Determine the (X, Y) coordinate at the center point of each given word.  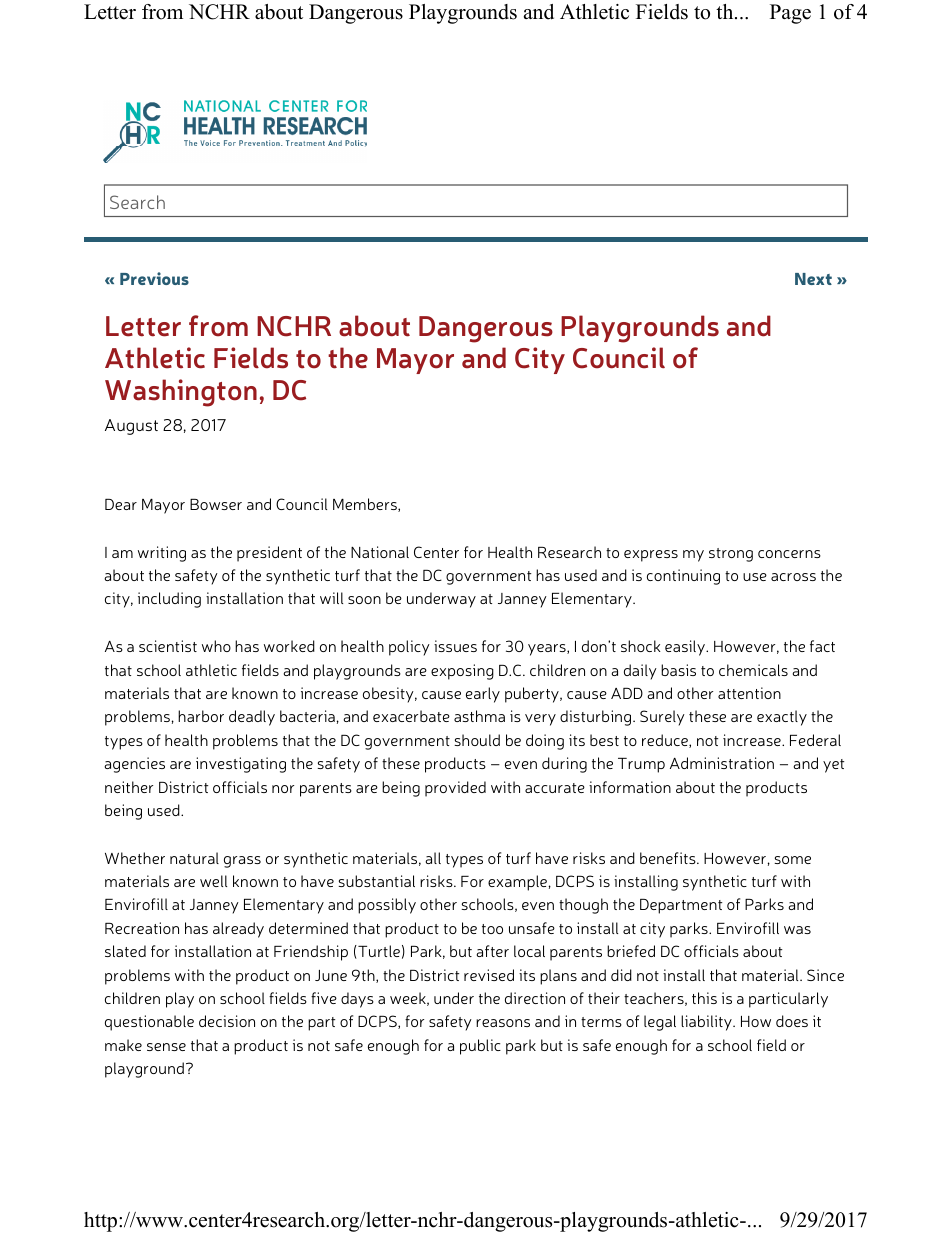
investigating (241, 765)
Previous (154, 278)
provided (455, 789)
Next (813, 279)
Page (790, 14)
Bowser (216, 504)
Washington (181, 393)
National (380, 552)
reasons (503, 1023)
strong (731, 555)
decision (227, 1021)
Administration (722, 763)
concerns (789, 554)
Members (366, 505)
